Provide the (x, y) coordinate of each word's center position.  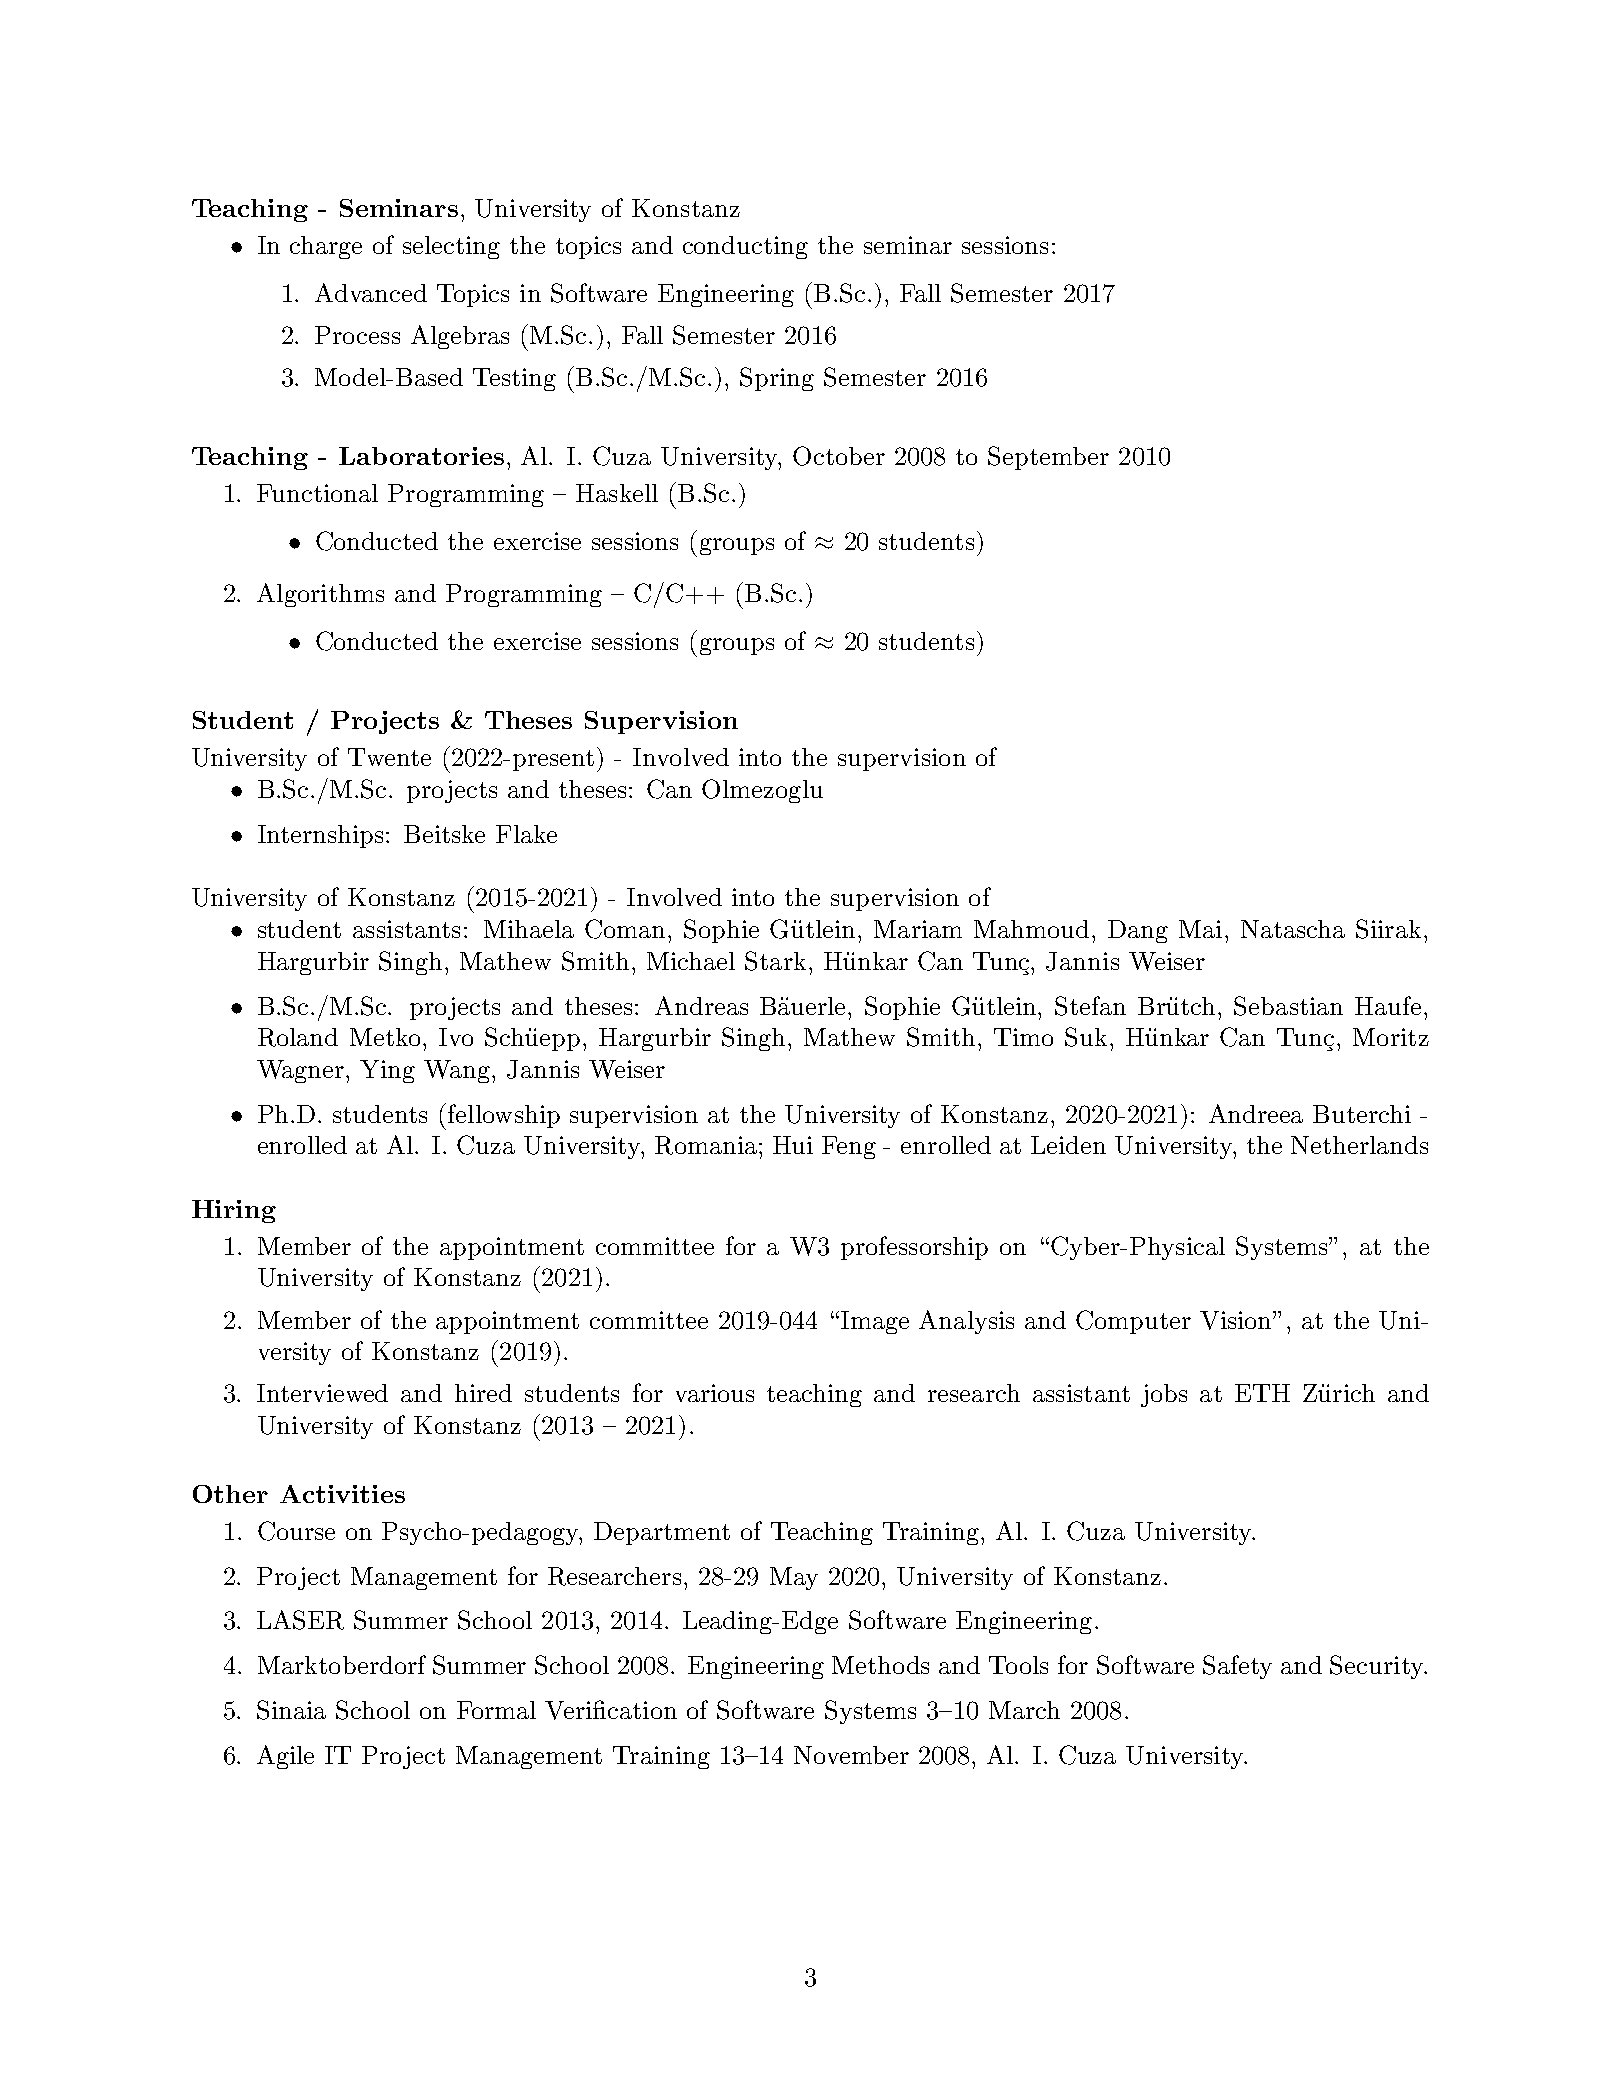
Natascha (1293, 929)
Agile (285, 1757)
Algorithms (320, 595)
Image (875, 1322)
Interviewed (322, 1393)
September (1048, 458)
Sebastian (1288, 1006)
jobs (1164, 1395)
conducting (745, 247)
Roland (298, 1037)
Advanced (371, 292)
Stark (775, 961)
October (839, 456)
